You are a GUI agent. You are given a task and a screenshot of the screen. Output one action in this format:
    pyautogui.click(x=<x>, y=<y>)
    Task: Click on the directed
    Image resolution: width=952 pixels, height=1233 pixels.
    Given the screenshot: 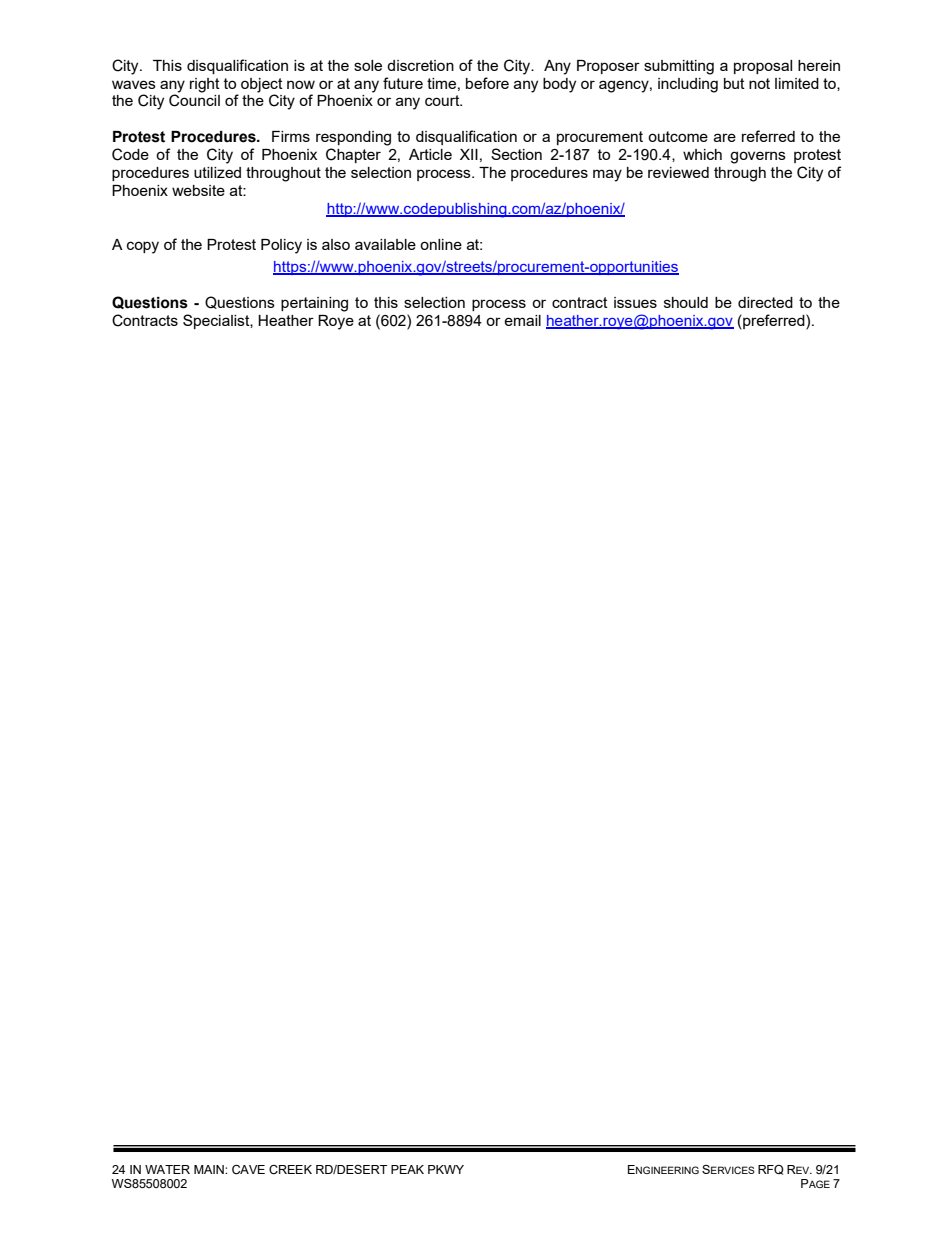 What is the action you would take?
    pyautogui.click(x=765, y=302)
